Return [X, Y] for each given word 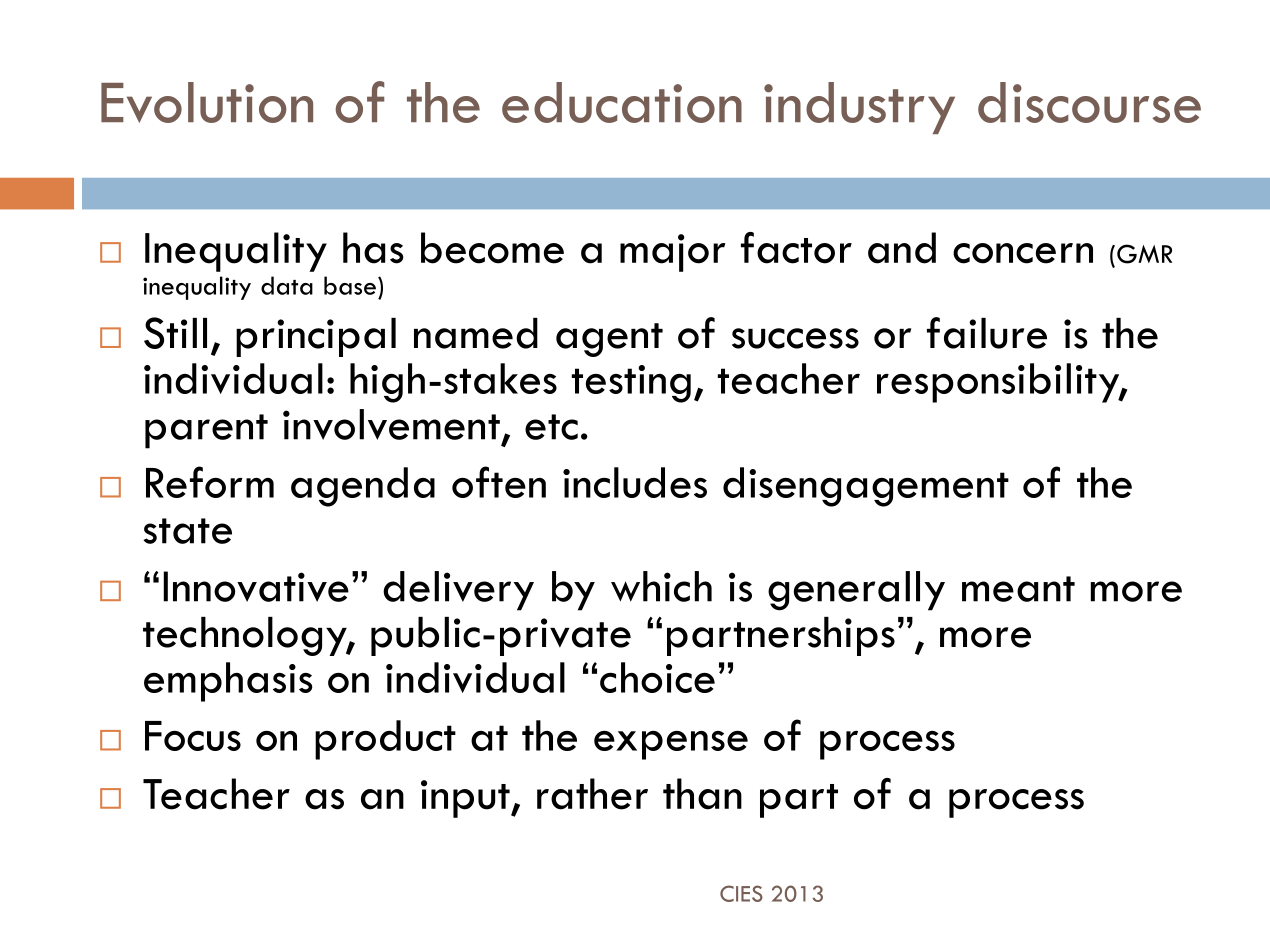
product [385, 740]
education [622, 102]
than [702, 794]
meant [1018, 589]
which [661, 586]
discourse [1089, 102]
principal [316, 337]
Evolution [207, 102]
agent [609, 340]
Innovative [256, 586]
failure [987, 333]
